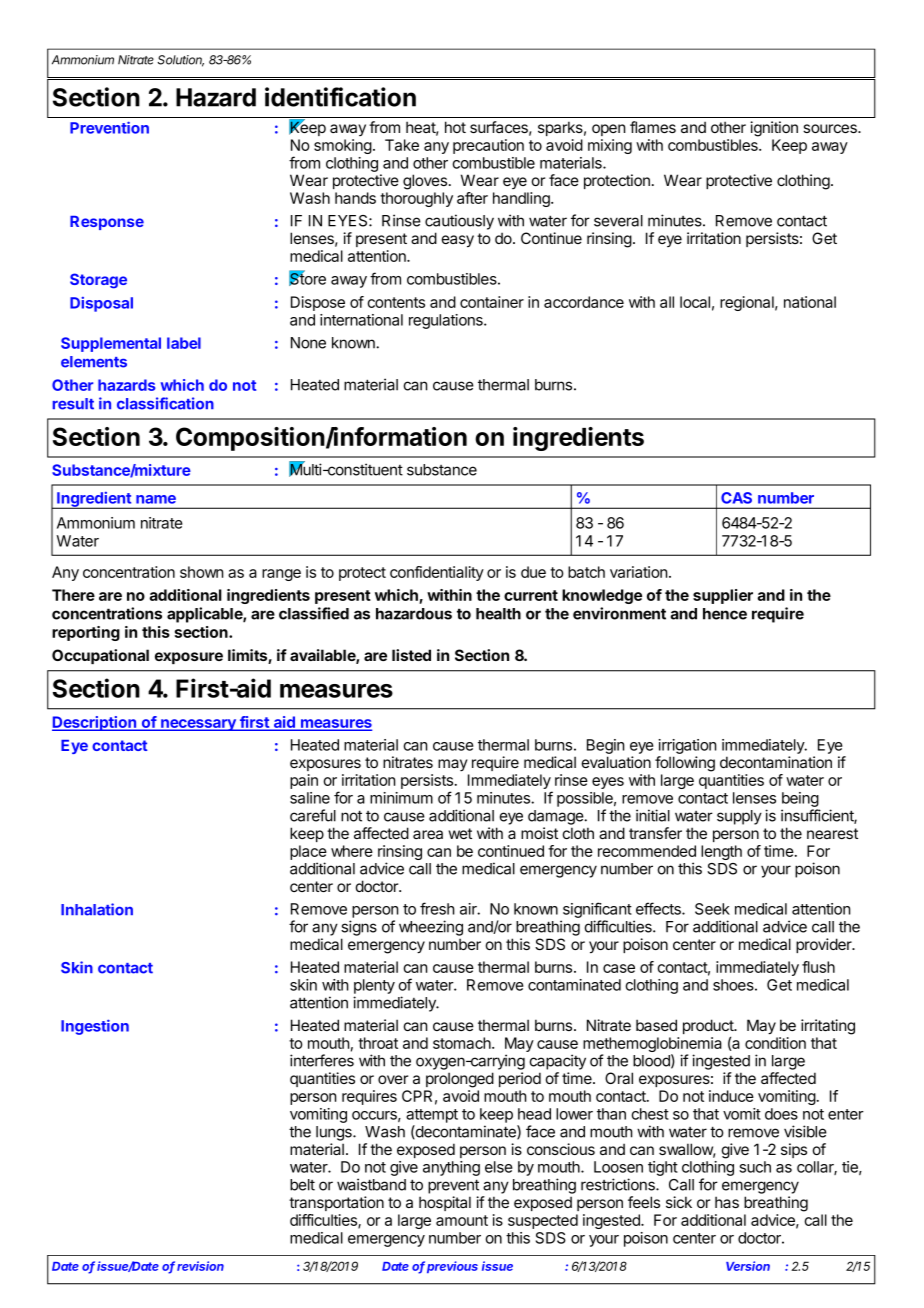  Describe the element at coordinates (727, 1202) in the screenshot. I see `has` at that location.
